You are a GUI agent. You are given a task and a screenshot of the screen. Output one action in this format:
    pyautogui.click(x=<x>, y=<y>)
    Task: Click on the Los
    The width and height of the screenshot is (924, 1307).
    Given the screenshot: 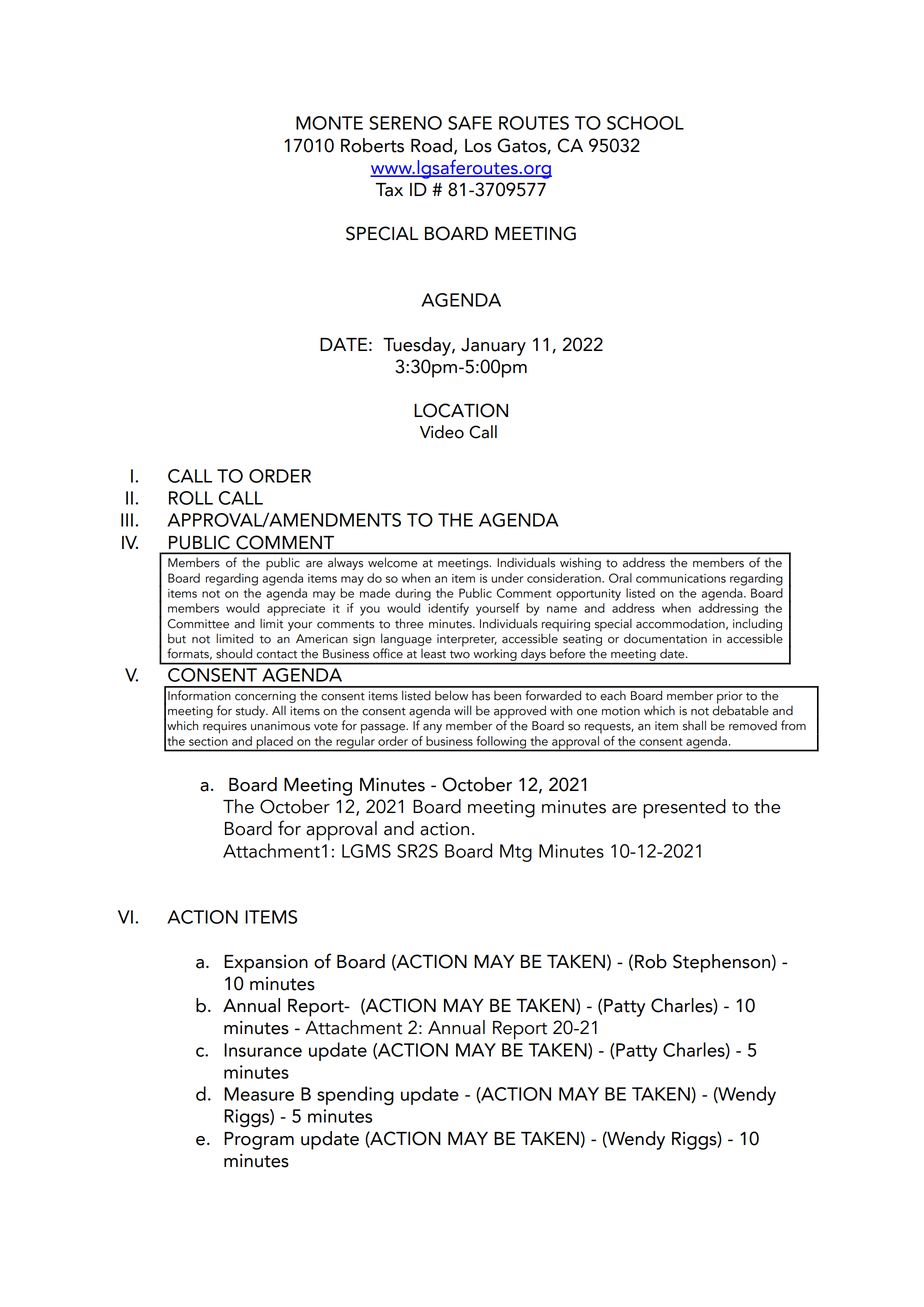 What is the action you would take?
    pyautogui.click(x=478, y=146)
